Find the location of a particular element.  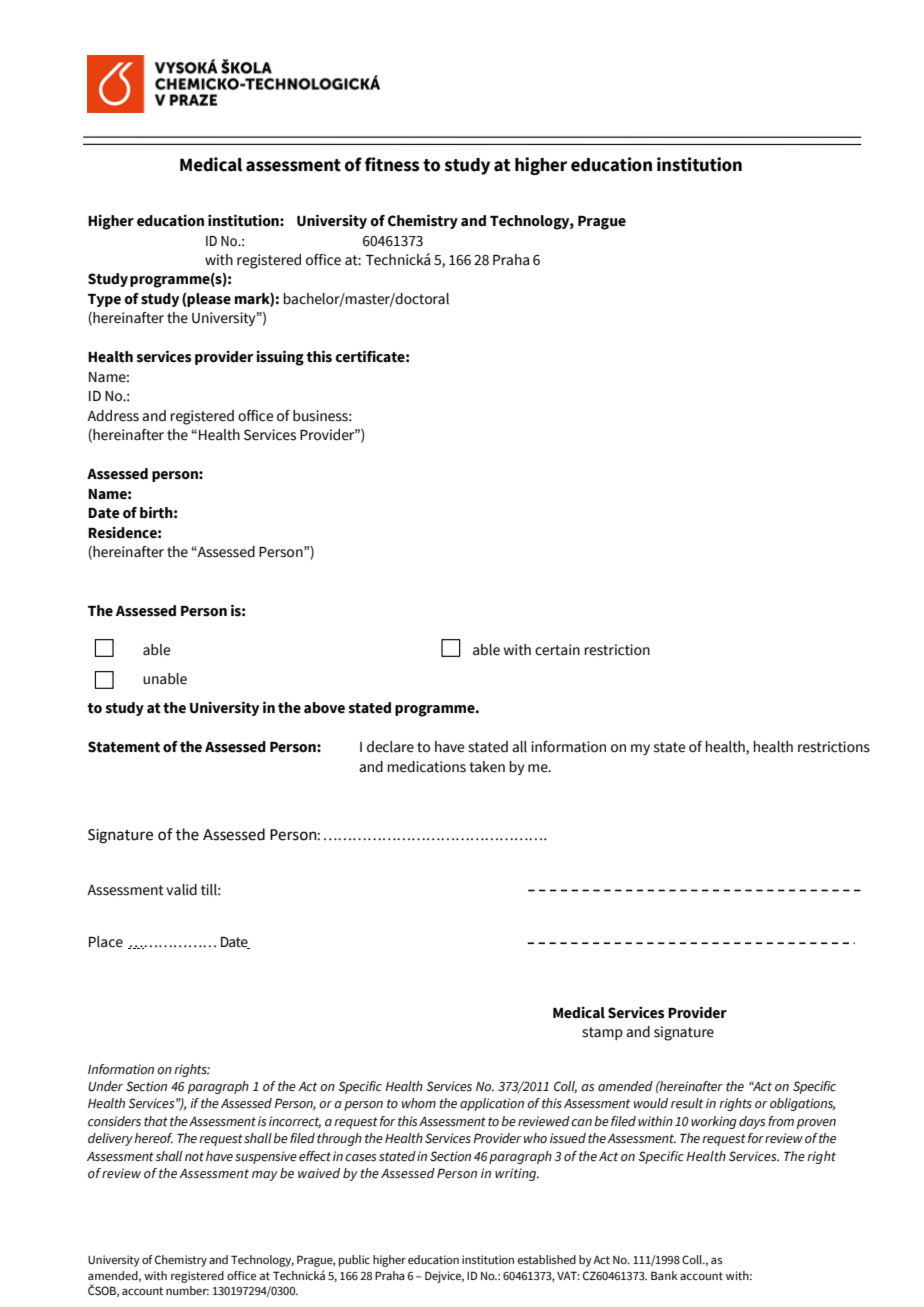

issuing is located at coordinates (280, 358).
